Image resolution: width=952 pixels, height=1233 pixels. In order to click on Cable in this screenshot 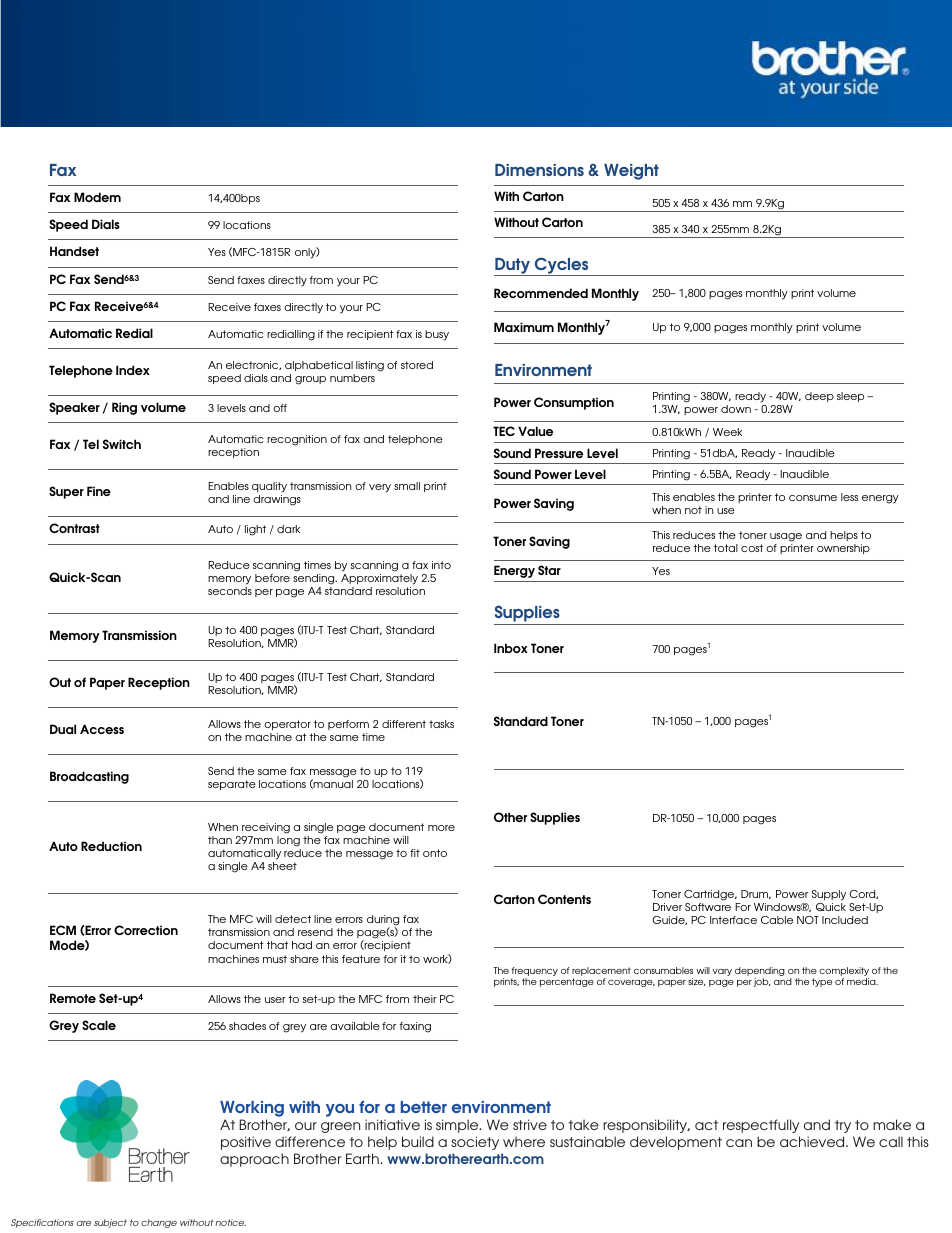, I will do `click(777, 920)`.
